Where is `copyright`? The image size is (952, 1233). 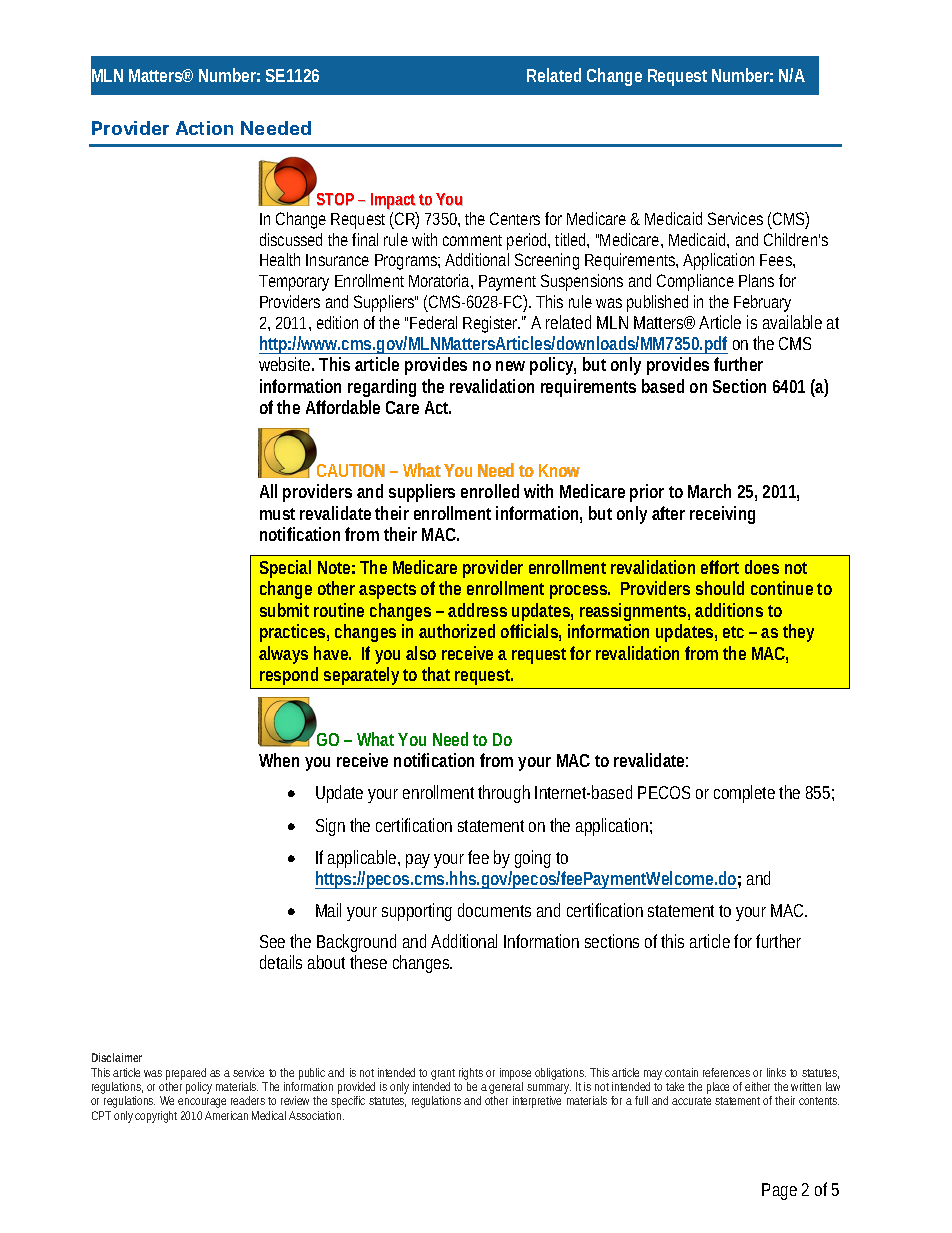 copyright is located at coordinates (156, 1117).
